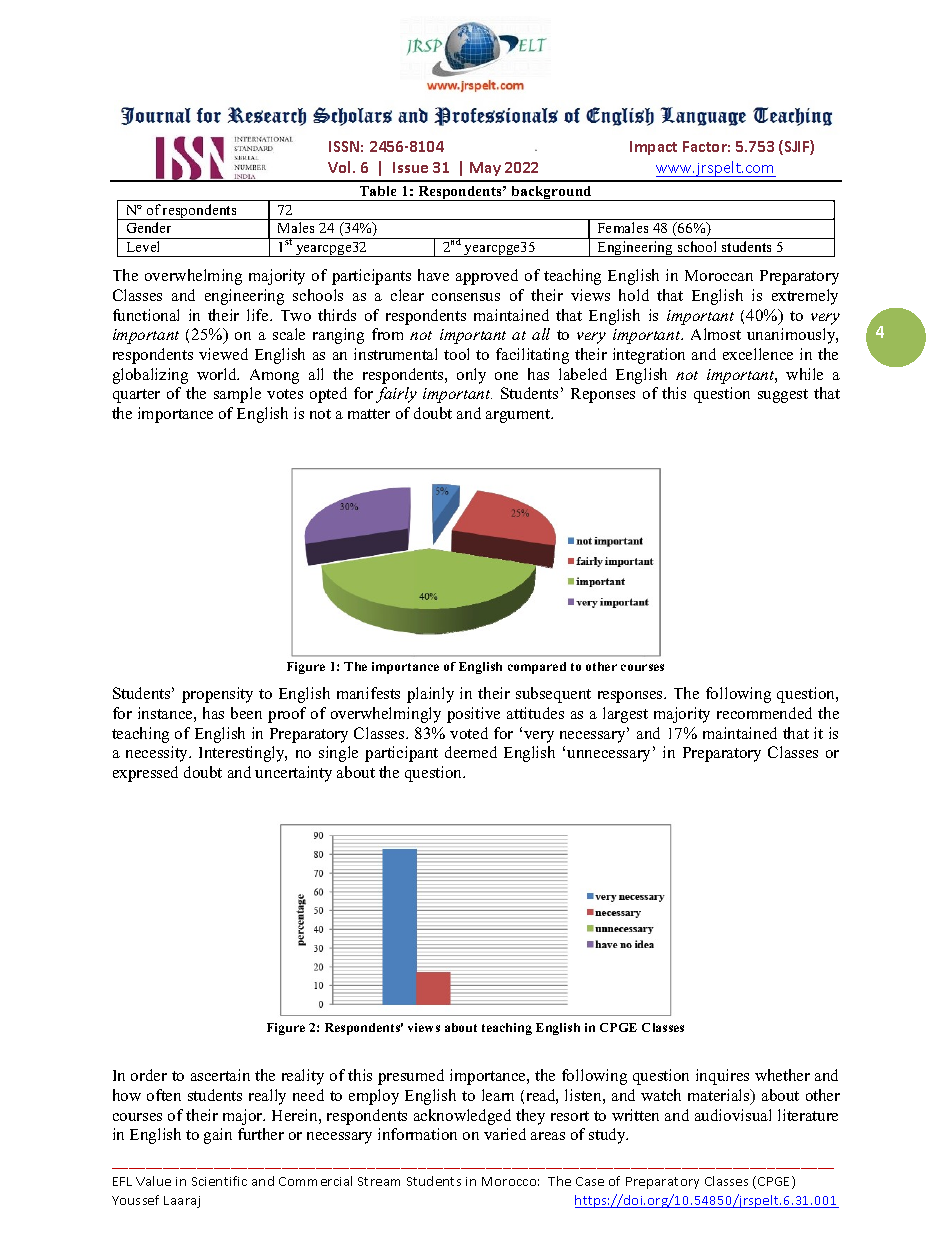  I want to click on recommended, so click(764, 713).
